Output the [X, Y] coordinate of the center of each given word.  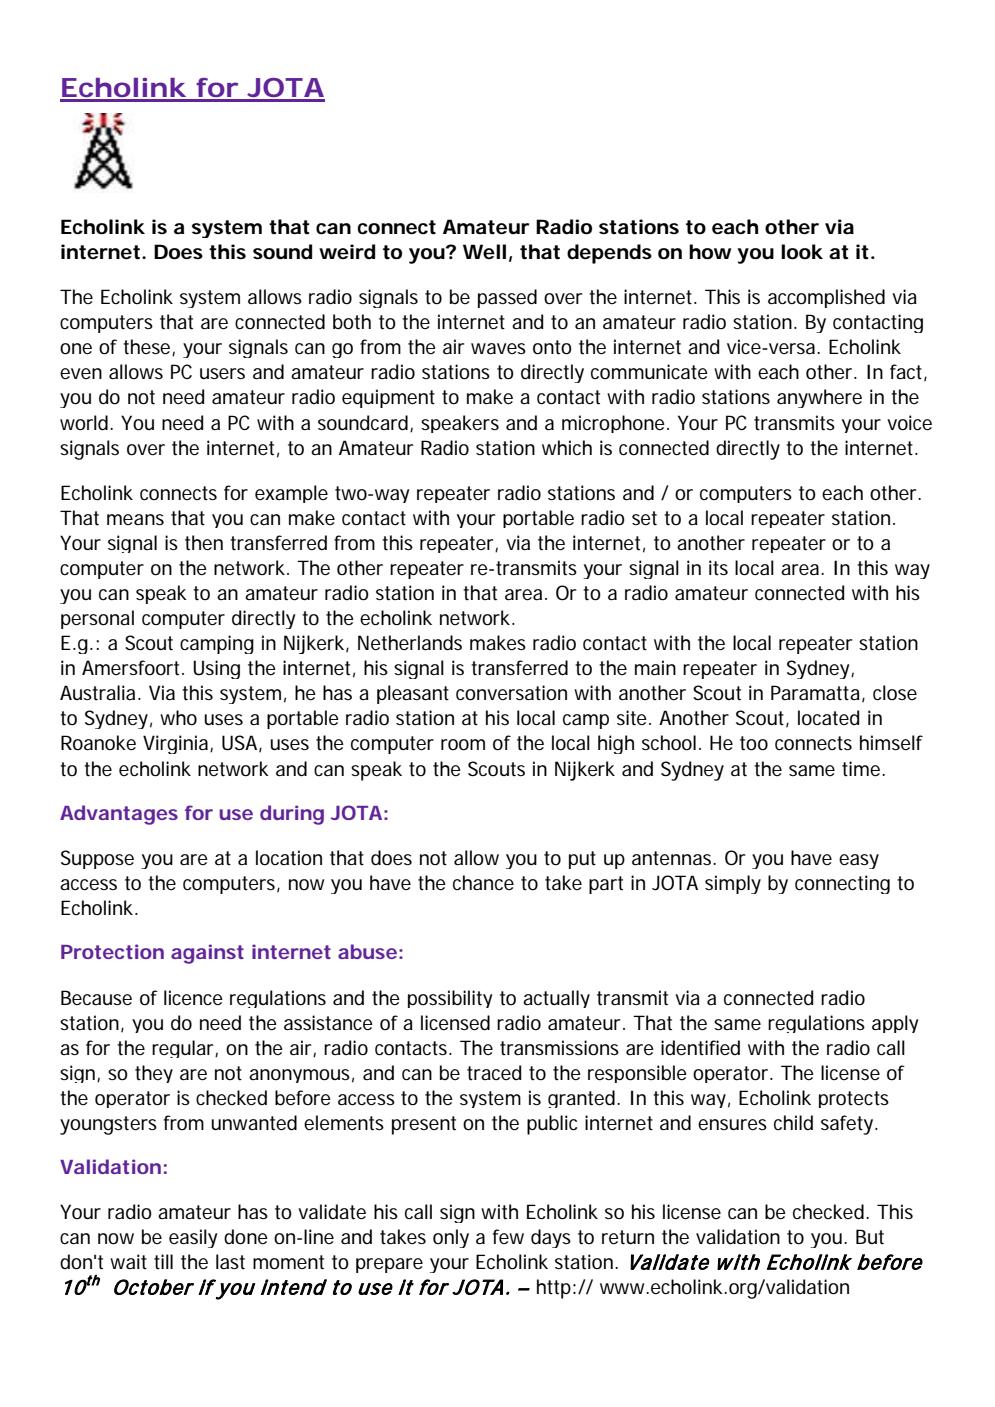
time [862, 769]
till [163, 1261]
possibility [450, 999]
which [567, 447]
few [508, 1236]
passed [507, 298]
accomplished [826, 298]
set [644, 518]
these [148, 347]
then [204, 543]
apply [895, 1024]
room [463, 745]
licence [193, 997]
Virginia [177, 744]
